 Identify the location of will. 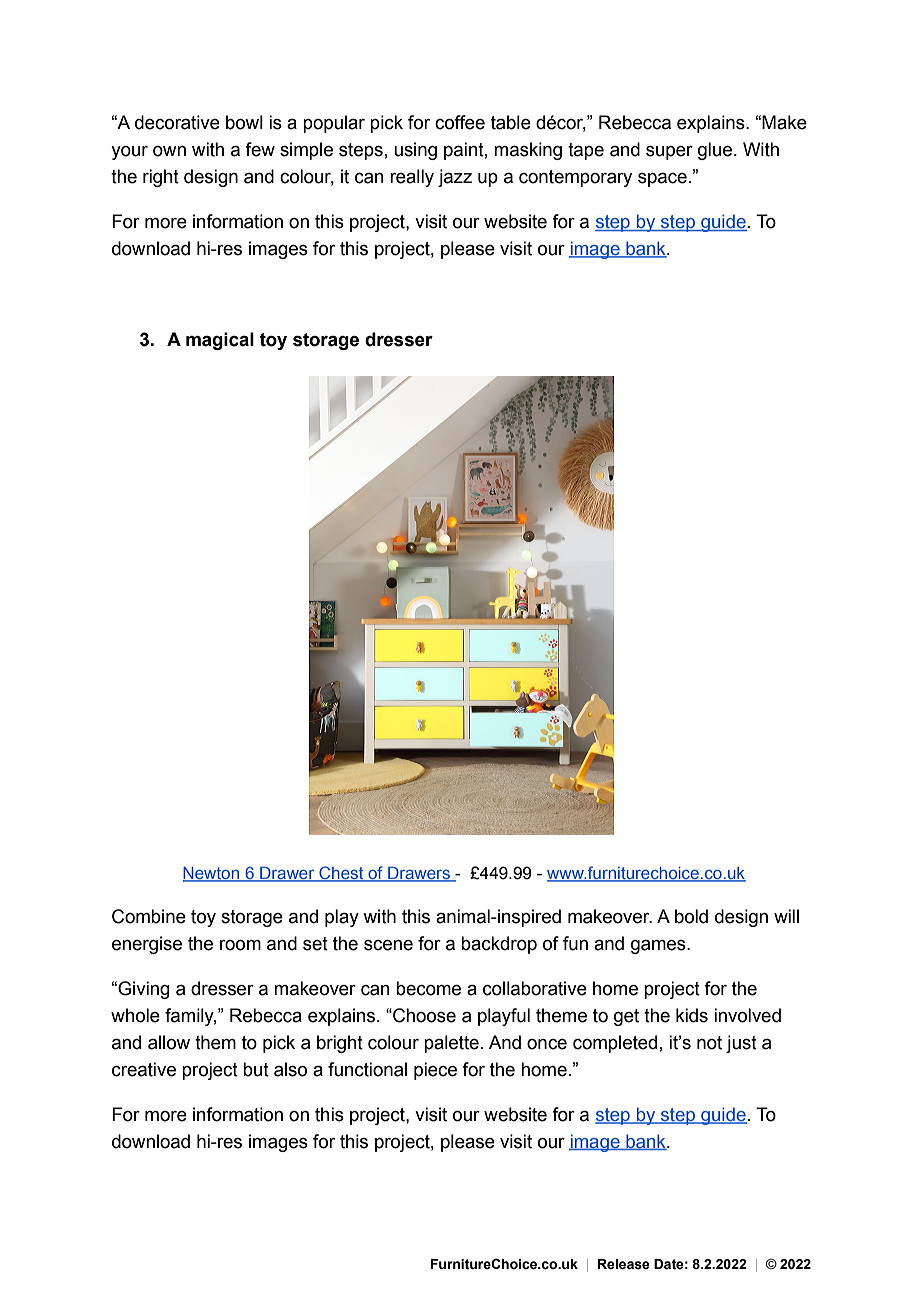
(786, 916).
